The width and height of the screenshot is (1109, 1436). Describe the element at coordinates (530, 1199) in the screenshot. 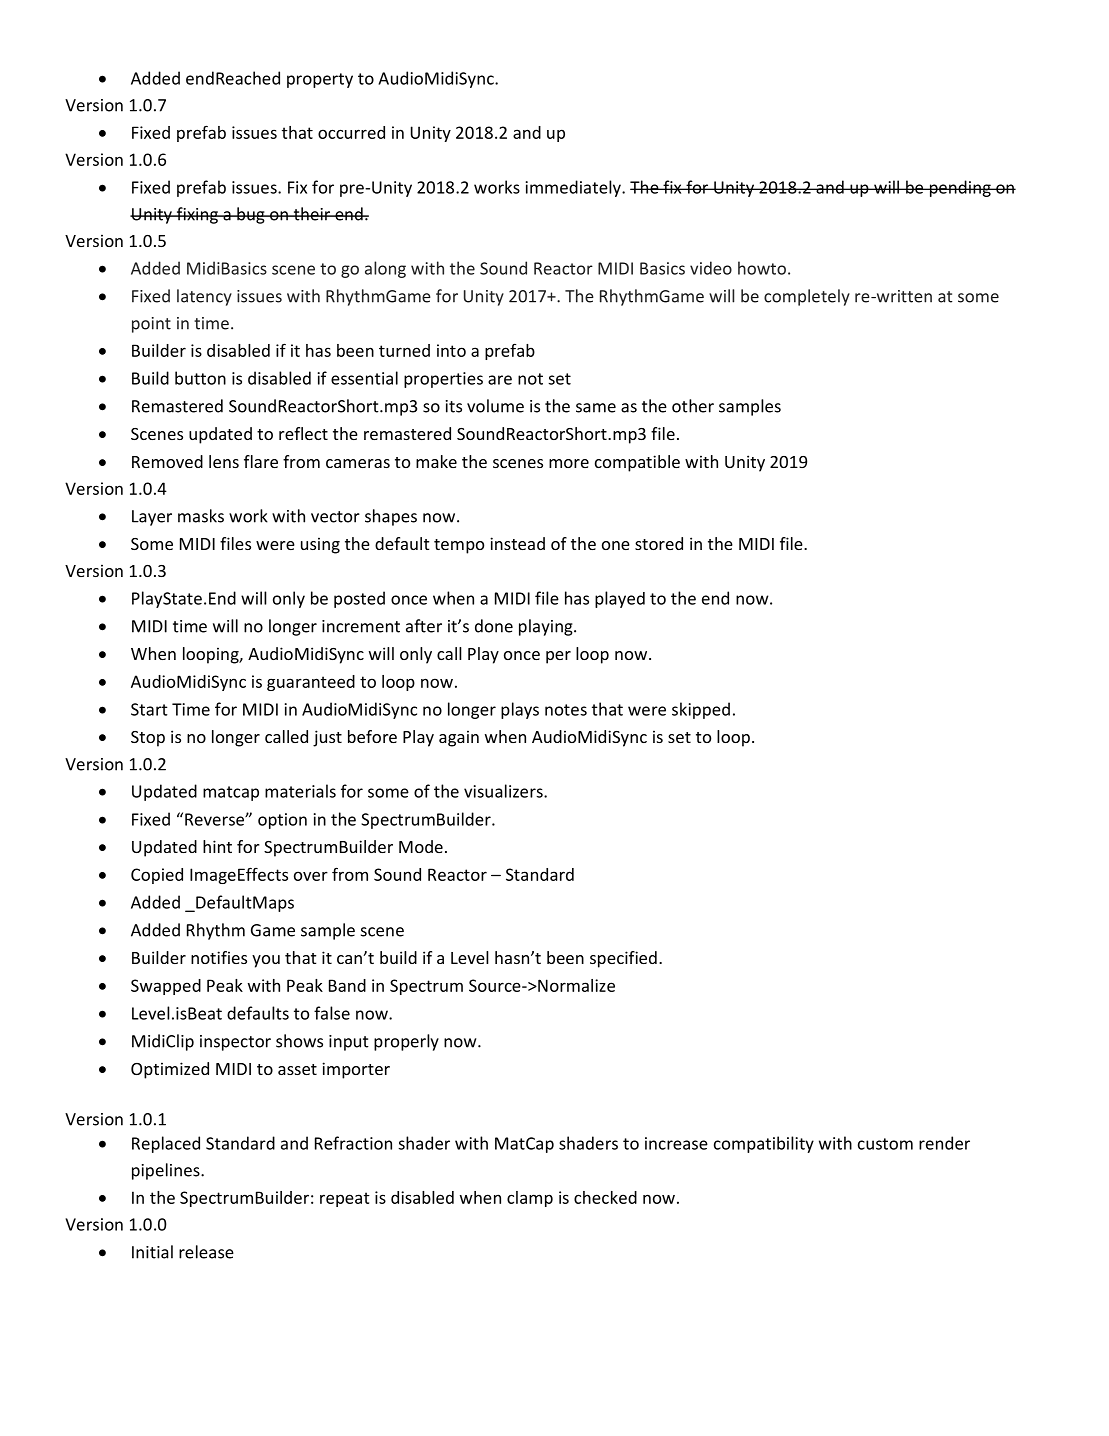

I see `clamp` at that location.
